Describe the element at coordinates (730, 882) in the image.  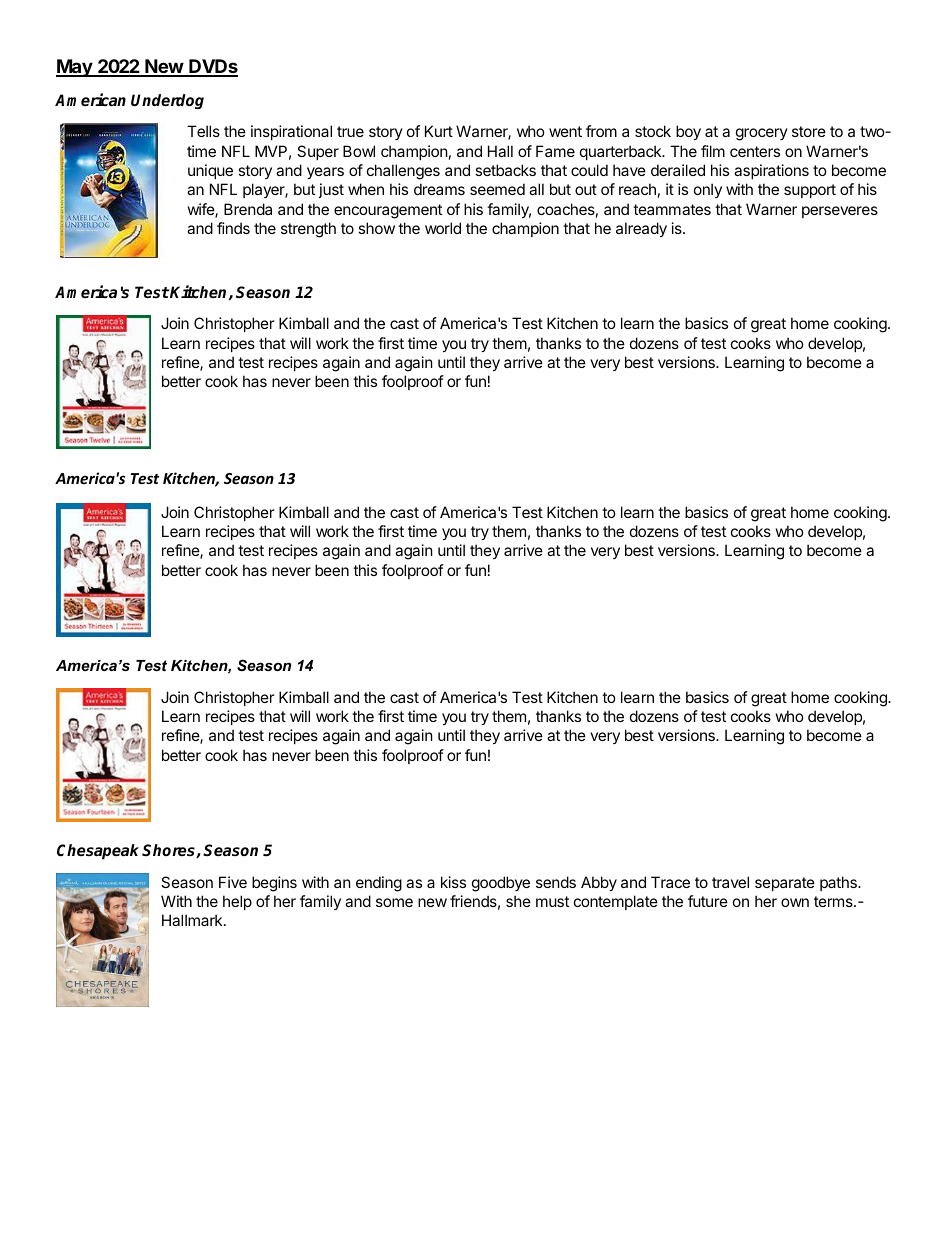
I see `travel` at that location.
